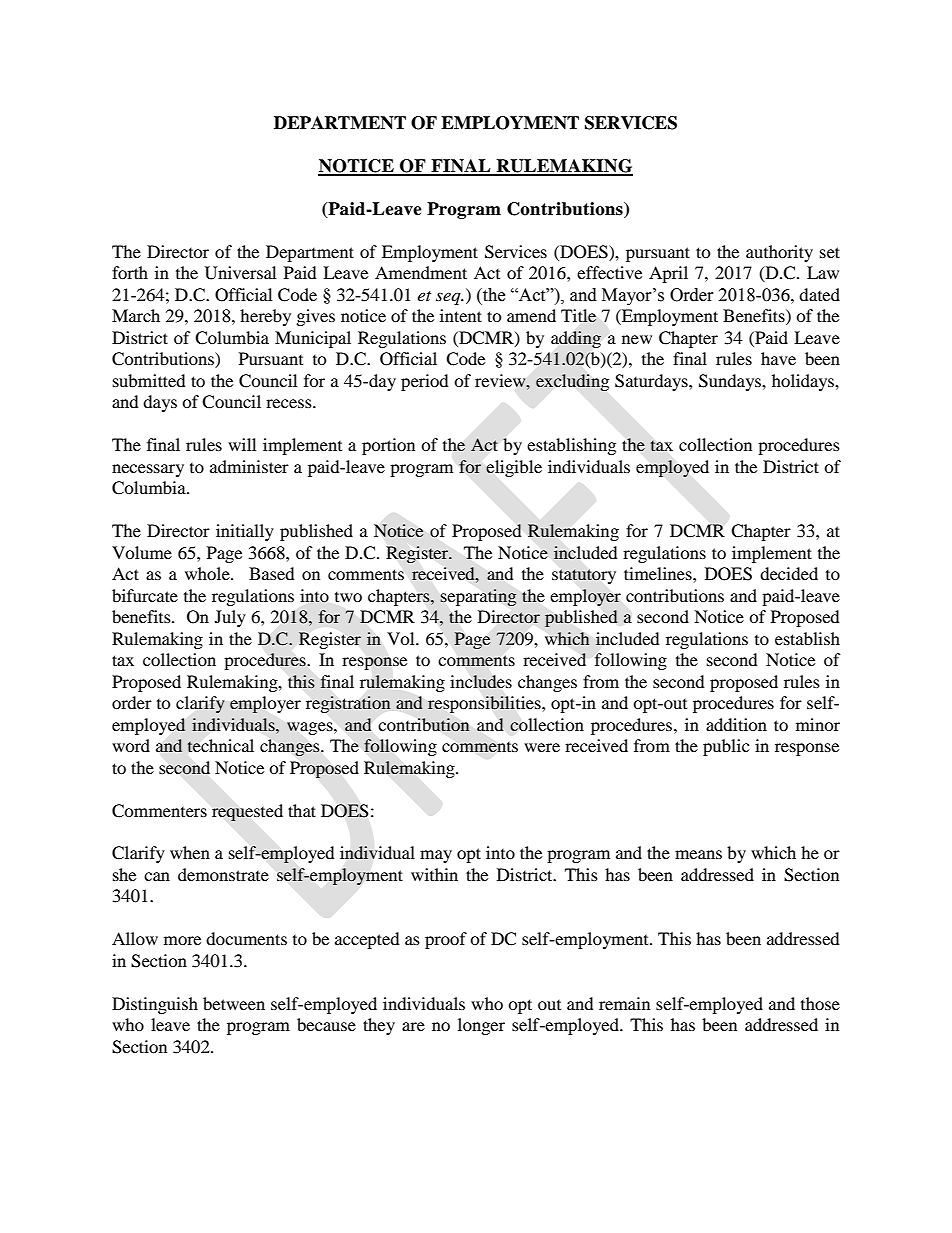 Image resolution: width=952 pixels, height=1233 pixels. What do you see at coordinates (478, 597) in the image?
I see `separating` at bounding box center [478, 597].
